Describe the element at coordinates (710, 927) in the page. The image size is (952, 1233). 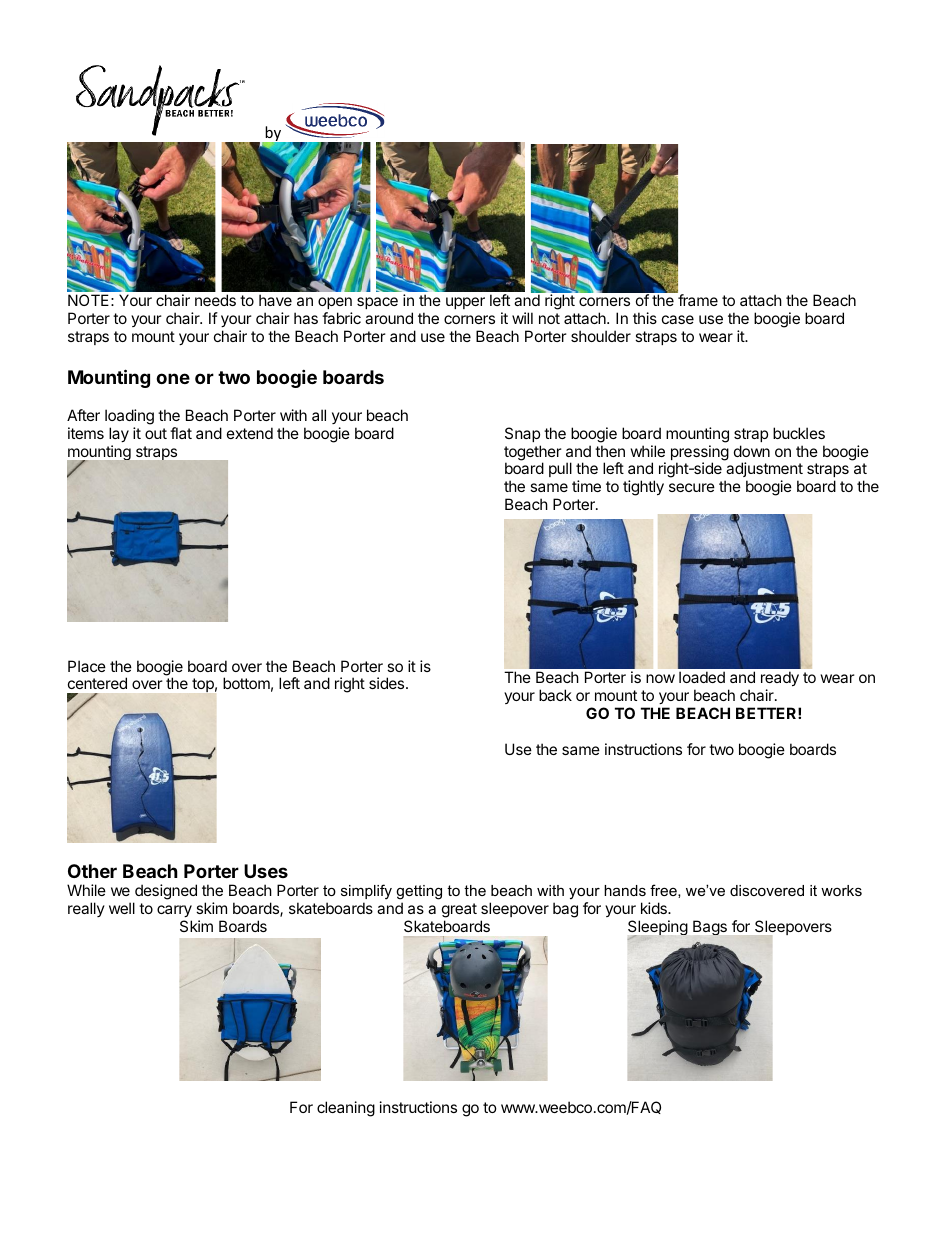
I see `Bags` at that location.
